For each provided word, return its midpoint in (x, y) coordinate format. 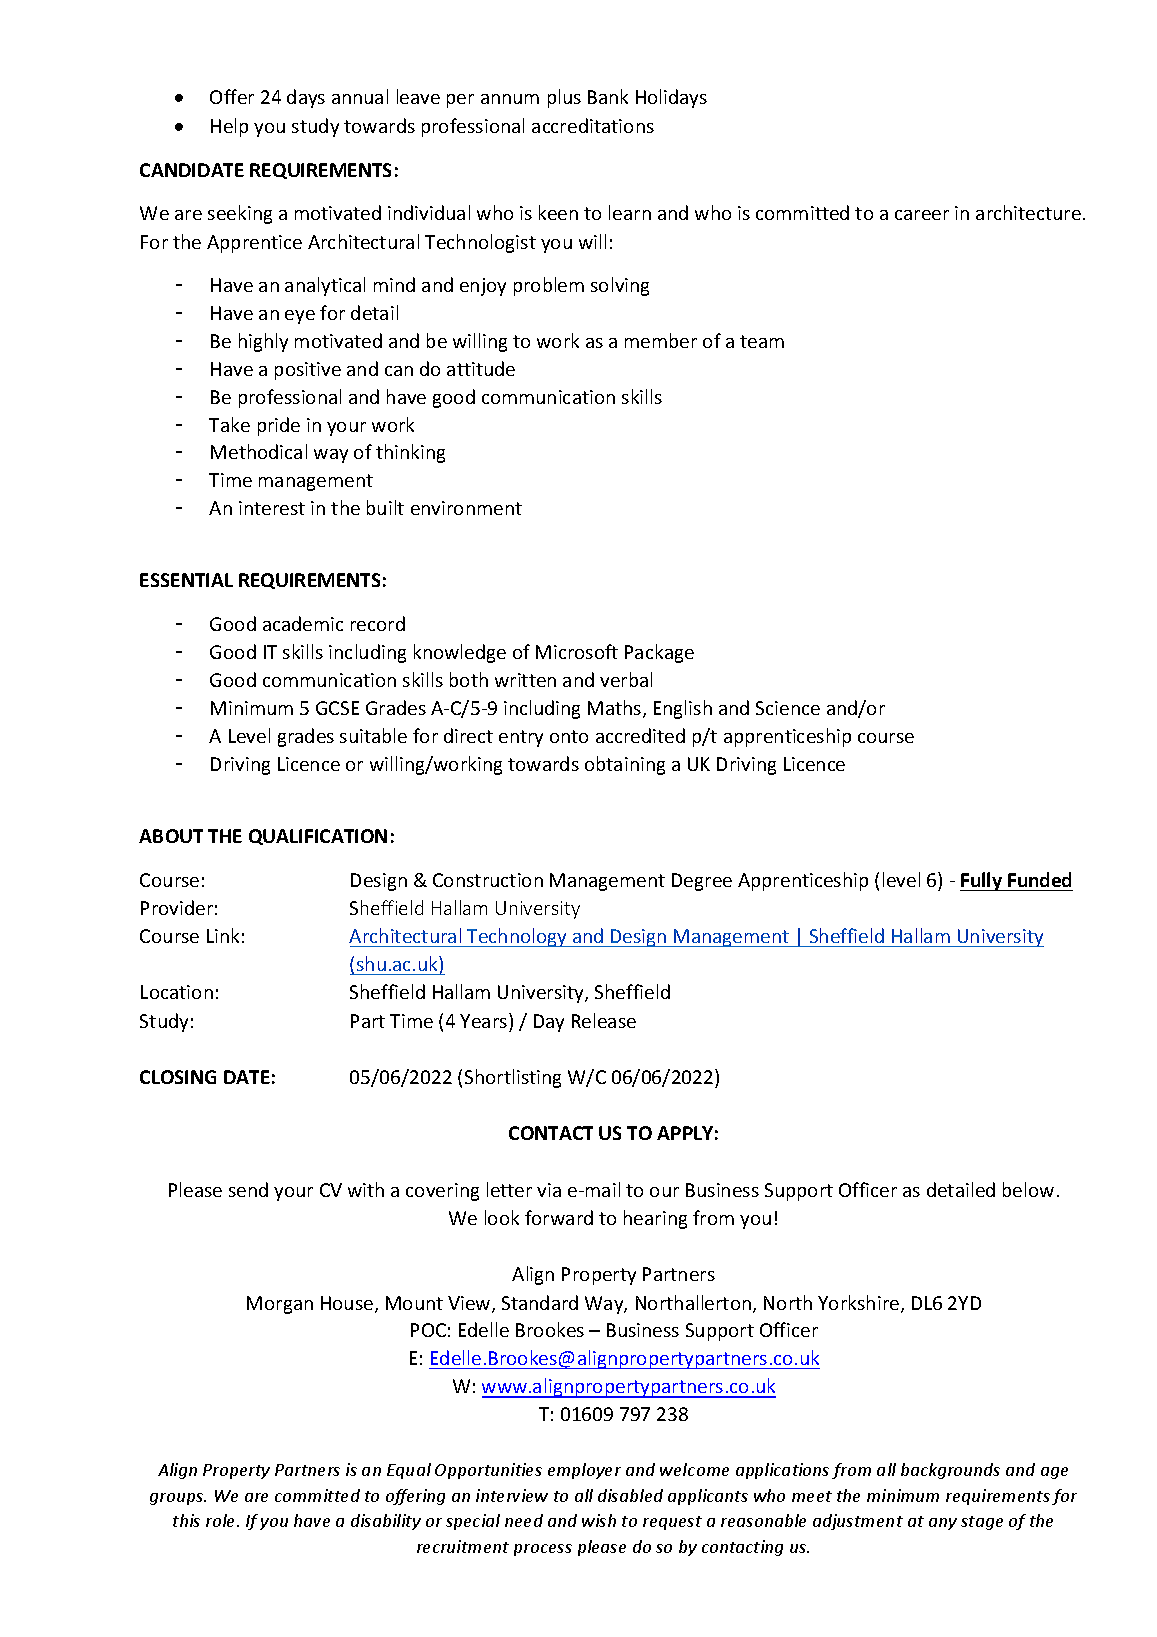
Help (229, 127)
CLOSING (178, 1077)
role (222, 1520)
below (1028, 1189)
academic (303, 623)
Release (604, 1020)
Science (788, 708)
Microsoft (577, 651)
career (922, 215)
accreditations (593, 125)
